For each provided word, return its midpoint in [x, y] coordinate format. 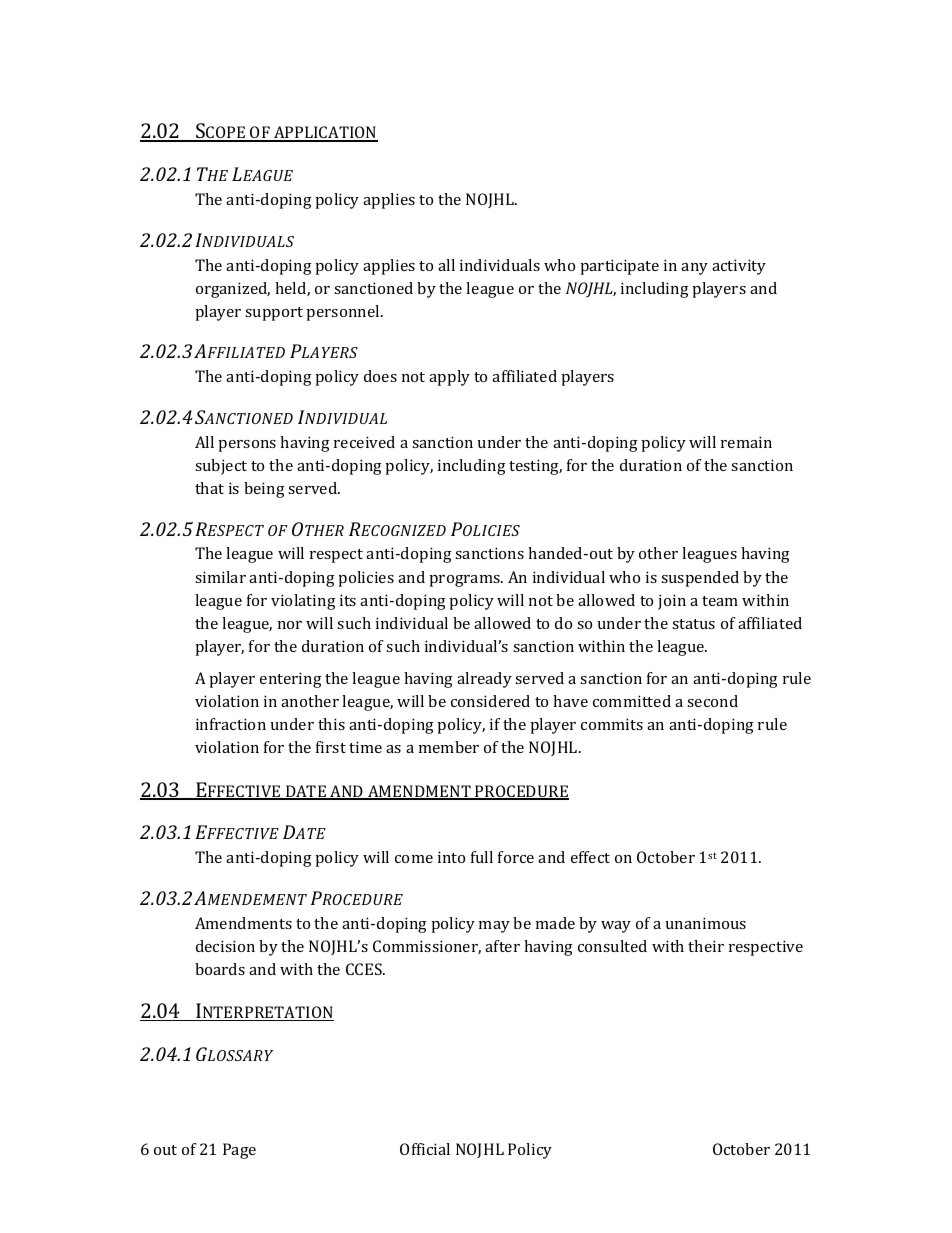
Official [425, 1149]
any [694, 269]
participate [619, 267]
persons [247, 446]
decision [225, 946]
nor [290, 625]
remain [746, 442]
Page [239, 1151]
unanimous [706, 923]
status [693, 624]
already [484, 680]
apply [449, 378]
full [482, 857]
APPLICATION [325, 134]
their [706, 946]
